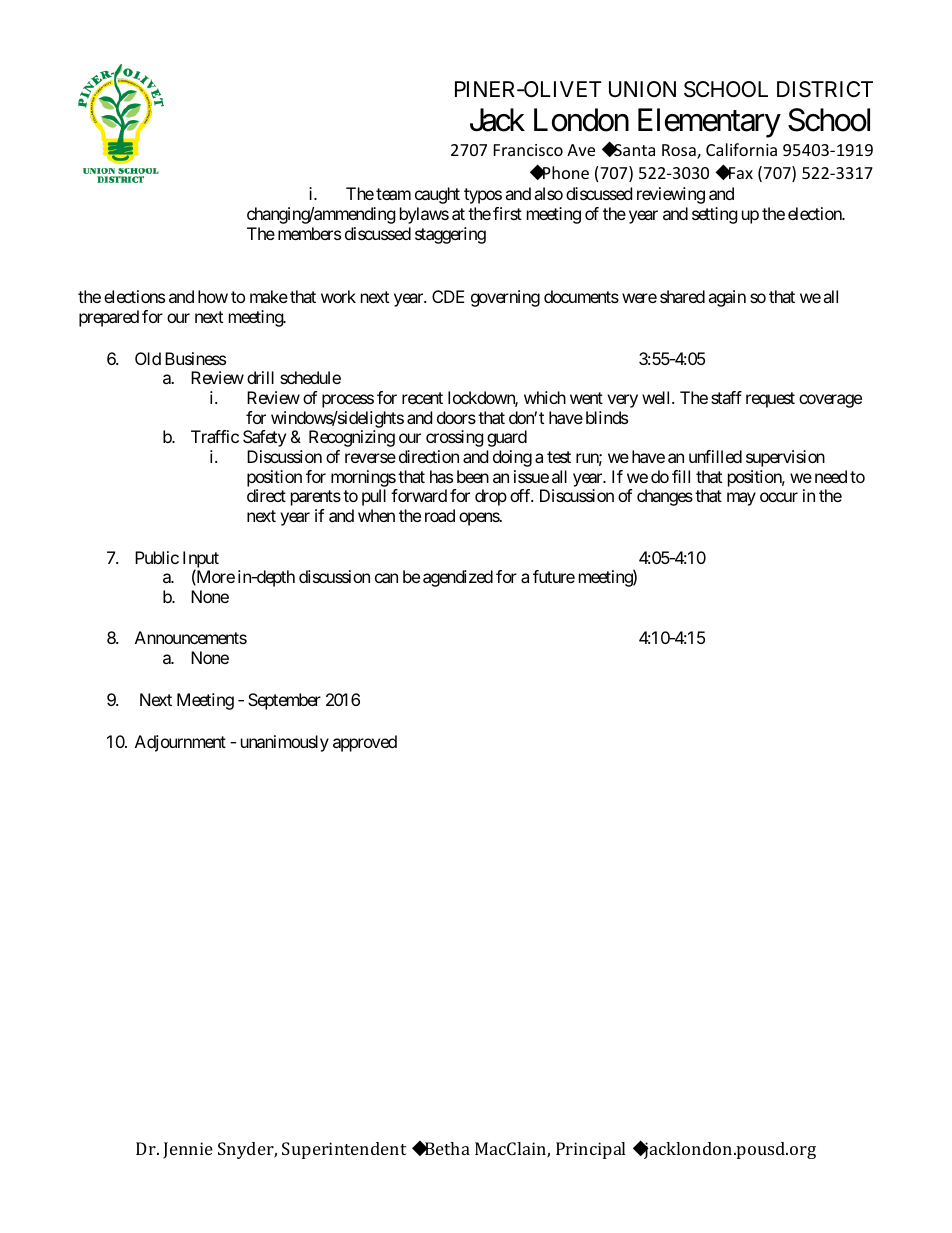 The image size is (952, 1233). What do you see at coordinates (727, 298) in the screenshot?
I see `again` at bounding box center [727, 298].
